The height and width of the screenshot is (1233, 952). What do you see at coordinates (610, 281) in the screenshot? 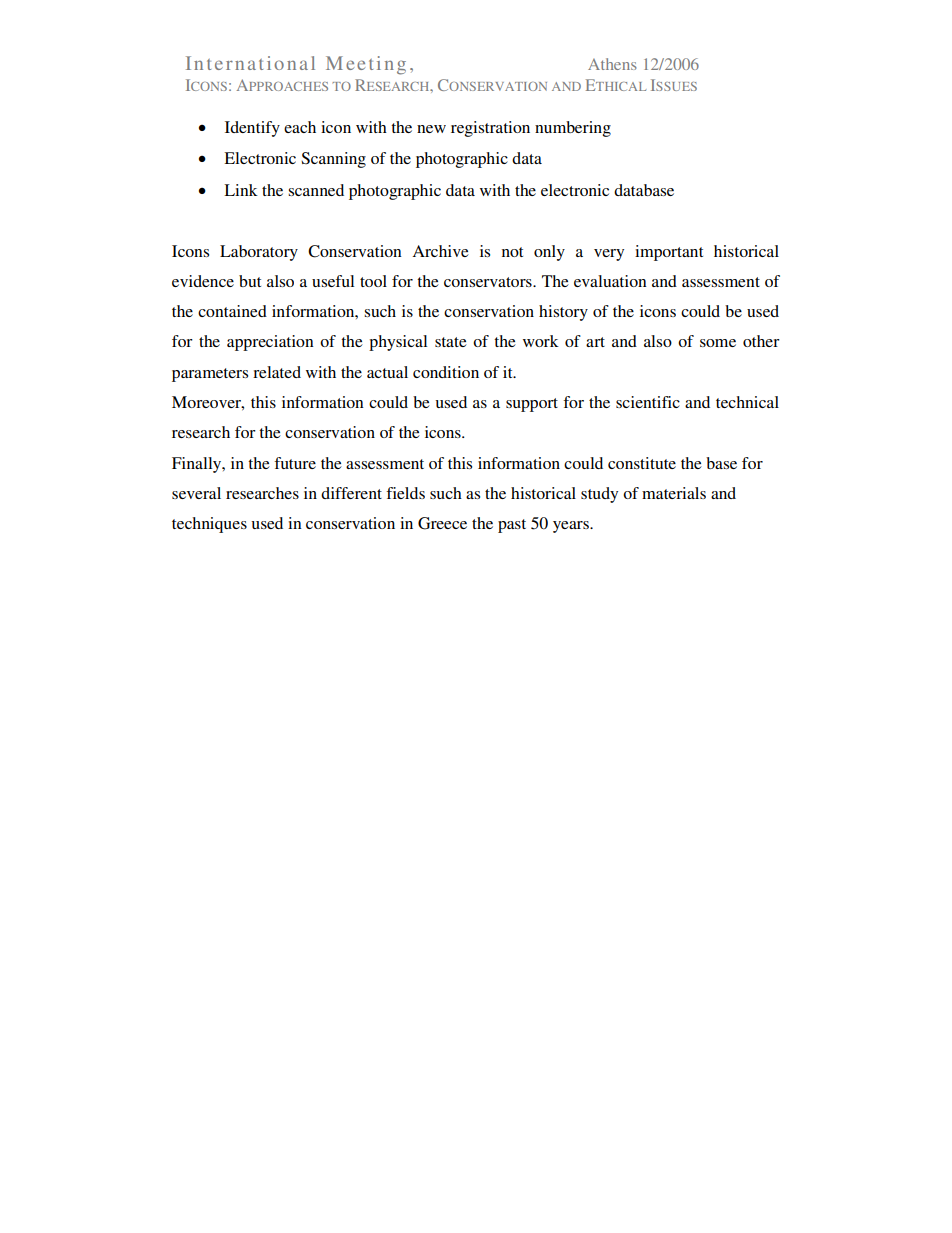
I see `evaluation` at bounding box center [610, 281].
